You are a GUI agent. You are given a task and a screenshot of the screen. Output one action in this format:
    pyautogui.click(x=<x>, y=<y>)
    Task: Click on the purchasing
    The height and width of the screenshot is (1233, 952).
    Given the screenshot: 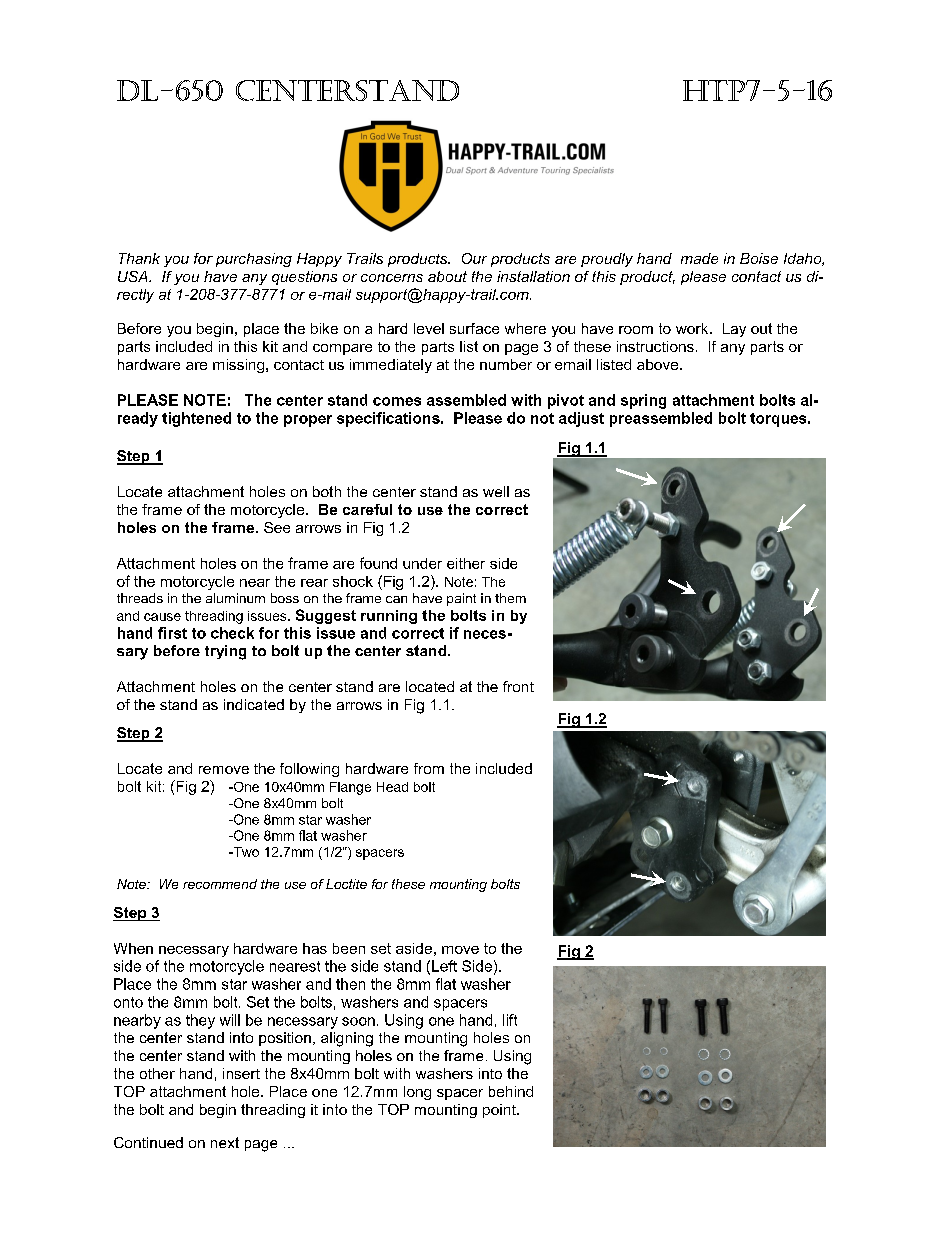 What is the action you would take?
    pyautogui.click(x=254, y=260)
